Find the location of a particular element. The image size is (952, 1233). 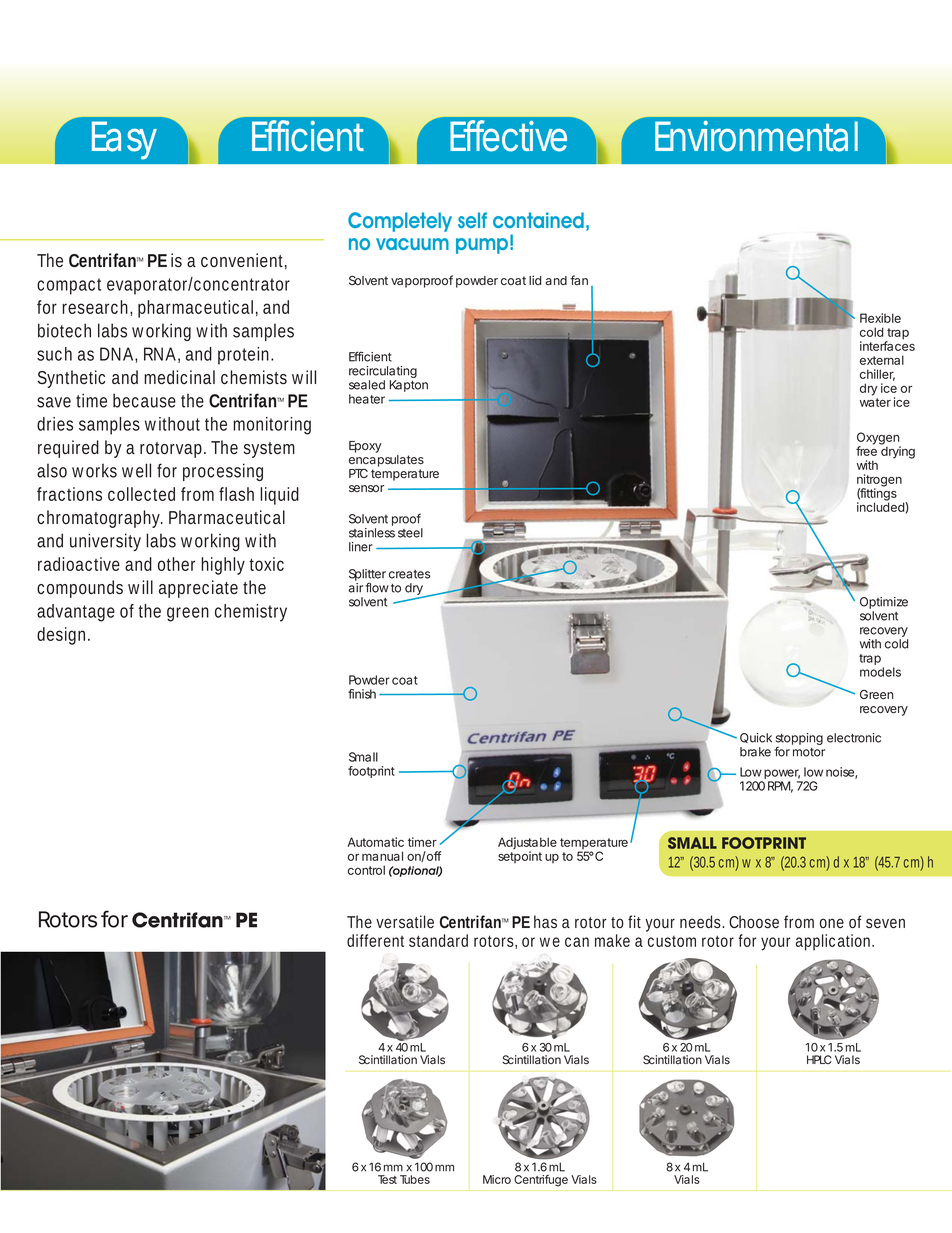

compact is located at coordinates (69, 286).
